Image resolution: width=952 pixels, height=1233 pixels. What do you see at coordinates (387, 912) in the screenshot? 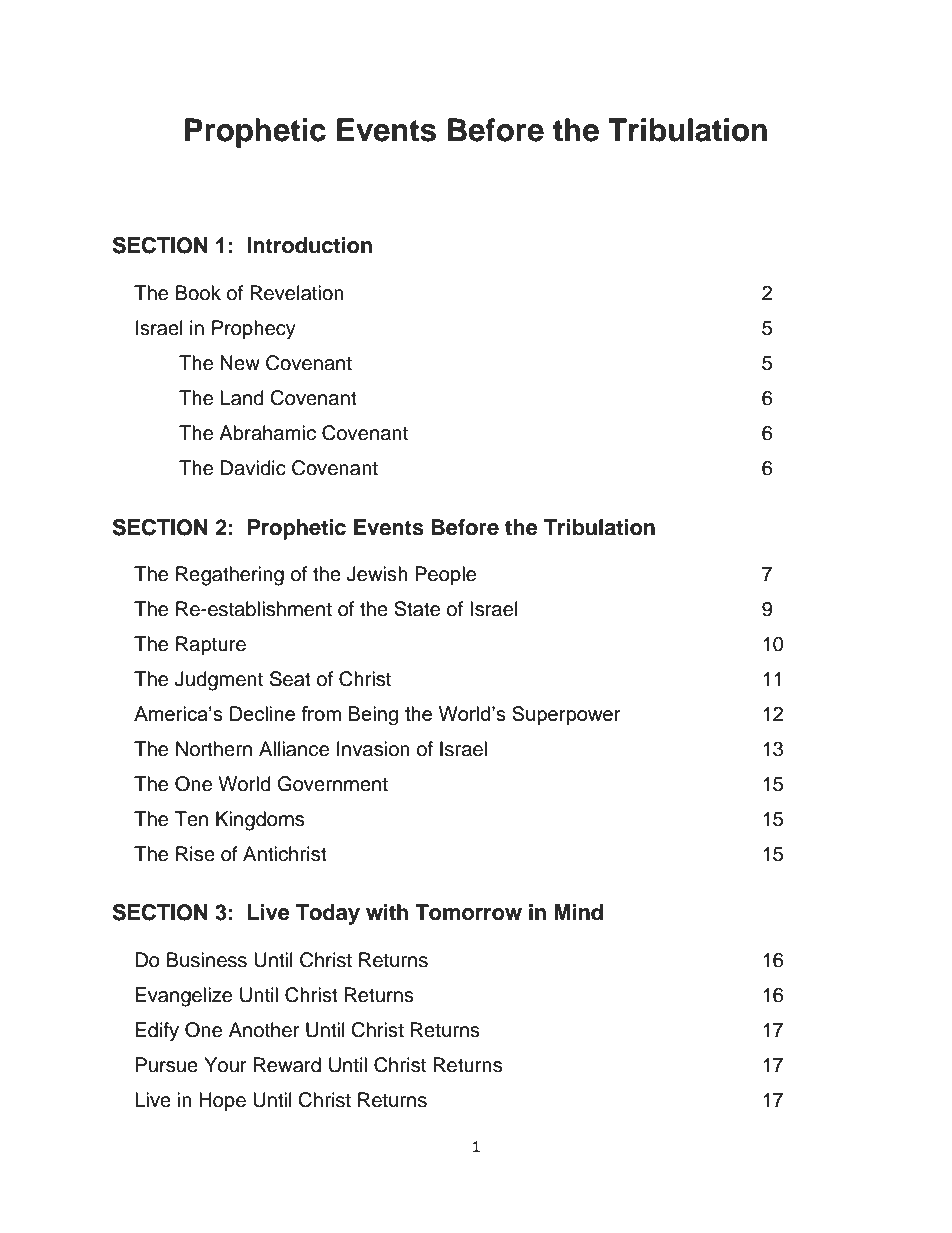
I see `with` at bounding box center [387, 912].
